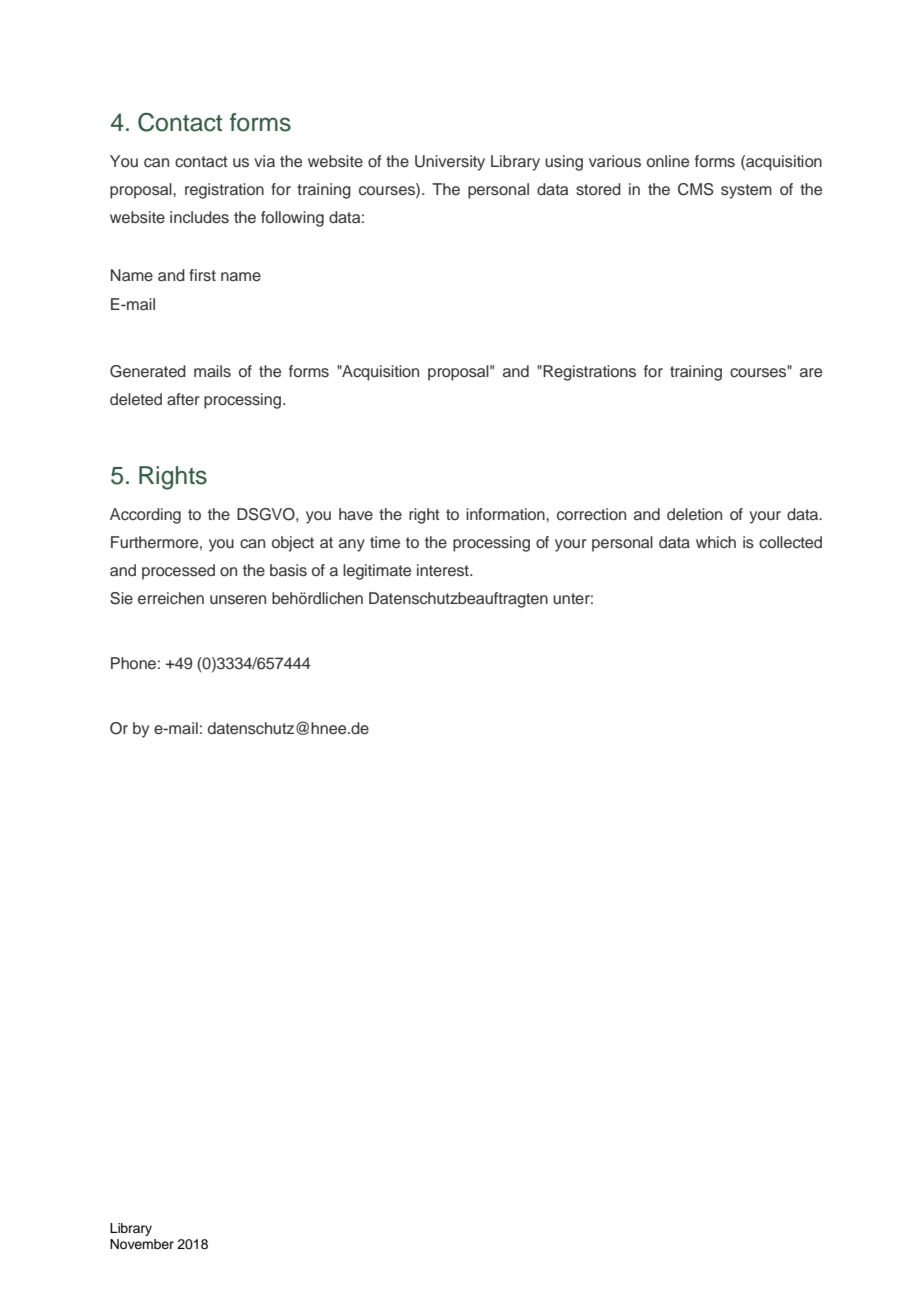  I want to click on collected, so click(790, 542).
